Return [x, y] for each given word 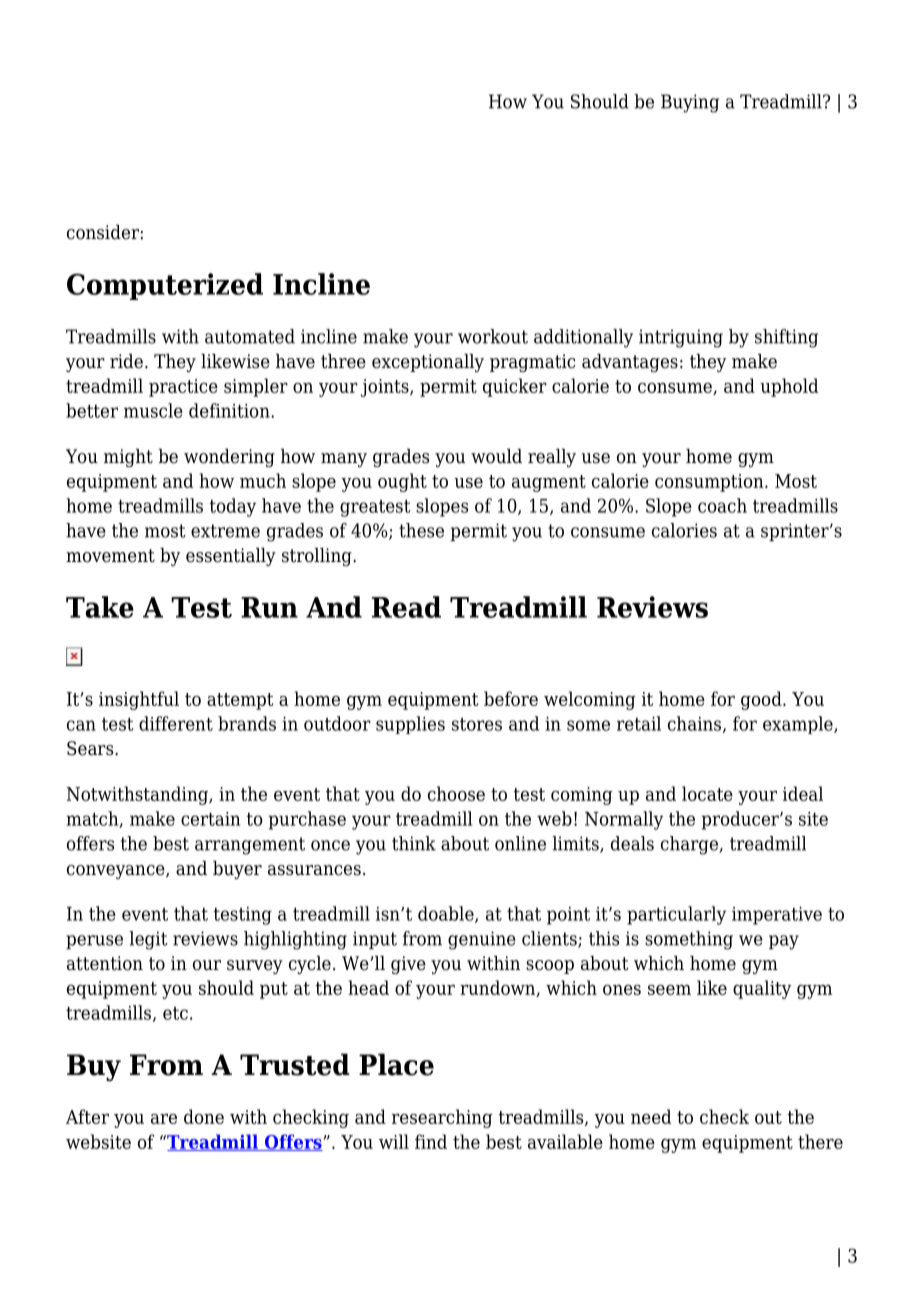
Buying [690, 103]
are [164, 1119]
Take [100, 607]
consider [103, 232]
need [651, 1116]
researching [442, 1118]
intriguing [681, 338]
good [762, 700]
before [511, 698]
